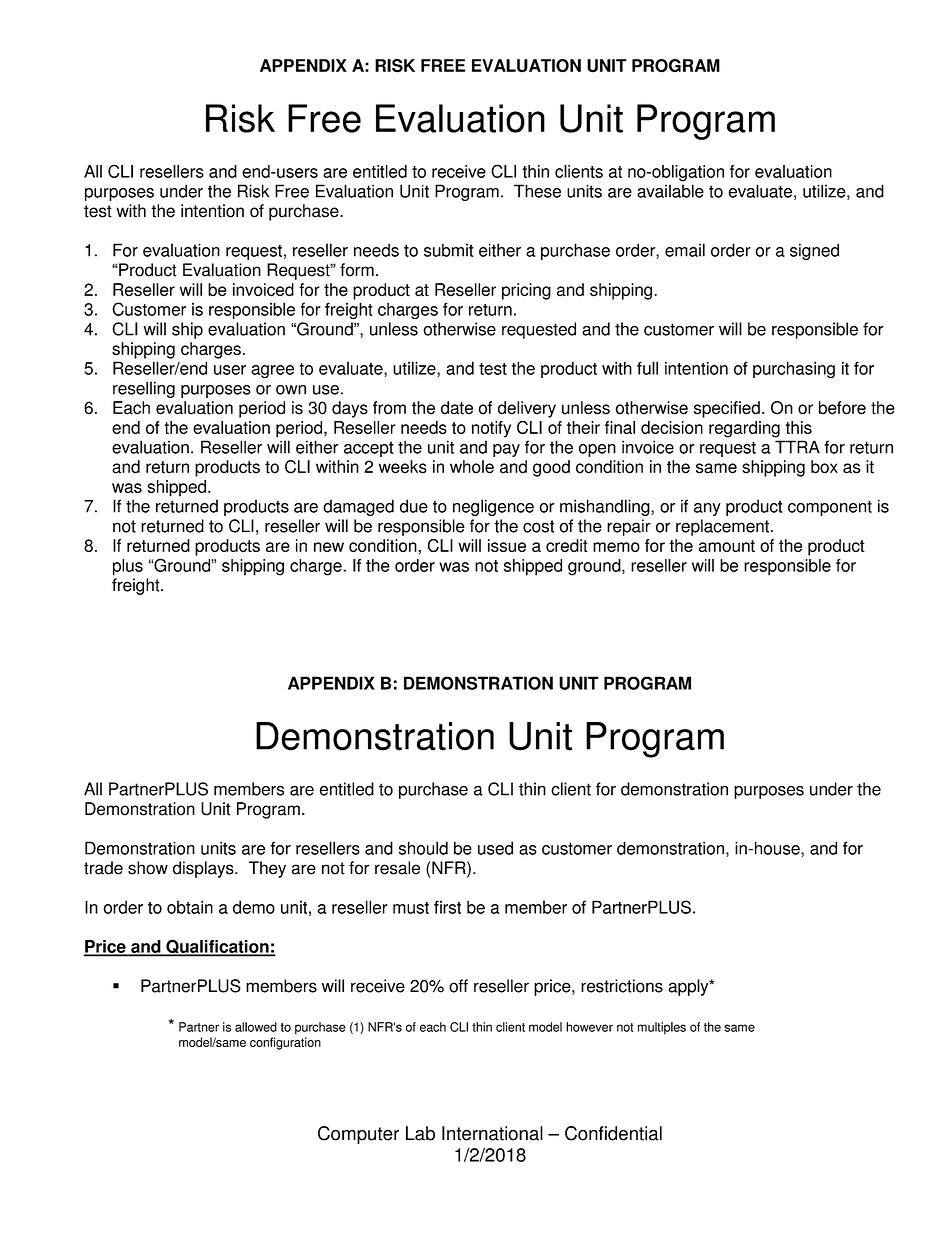 The width and height of the document is (952, 1233). What do you see at coordinates (449, 250) in the document?
I see `submit` at bounding box center [449, 250].
